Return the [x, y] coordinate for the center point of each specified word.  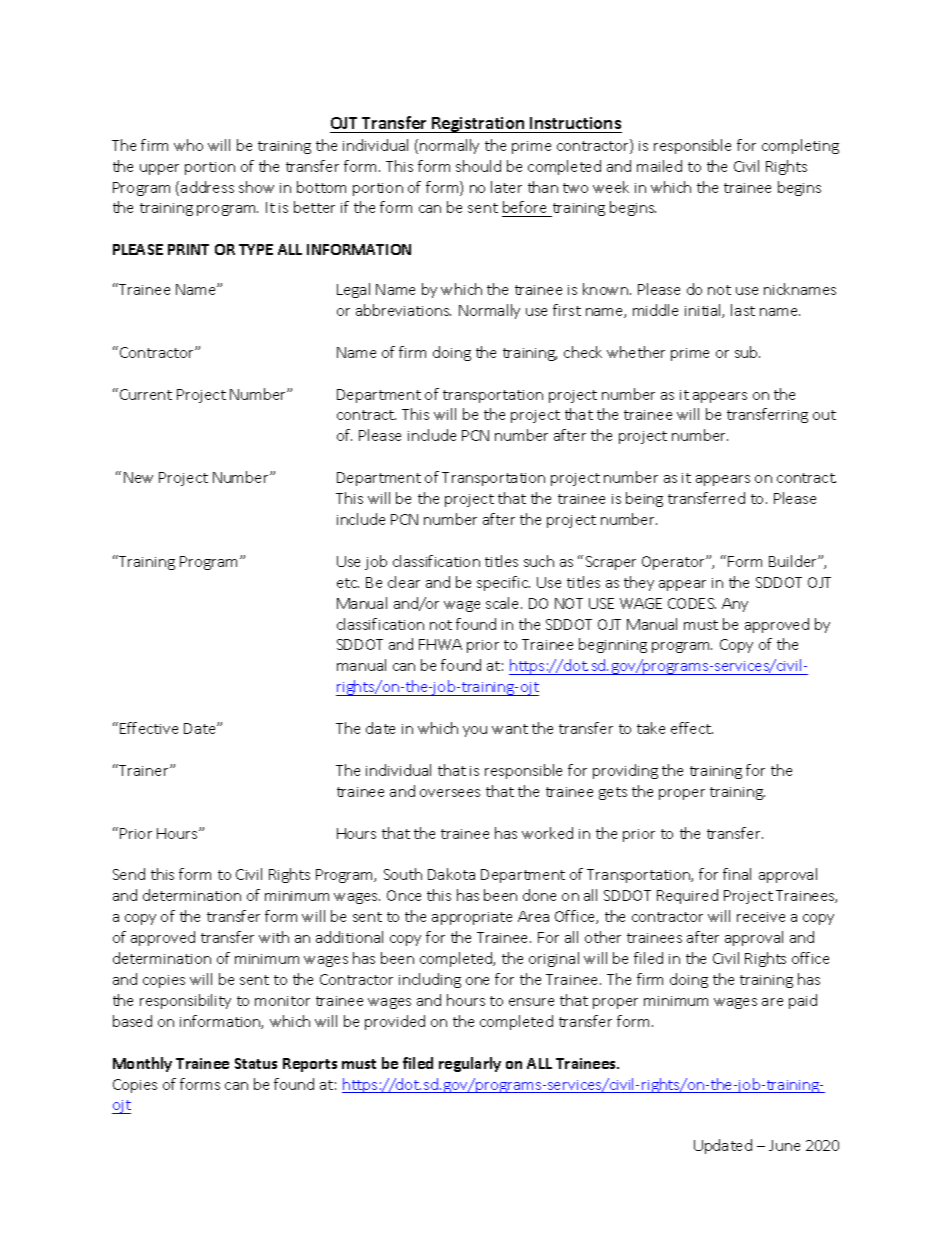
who [188, 145]
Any [735, 605]
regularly [470, 1064]
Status [256, 1063]
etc [348, 583]
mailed [659, 166]
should [478, 166]
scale [504, 603]
